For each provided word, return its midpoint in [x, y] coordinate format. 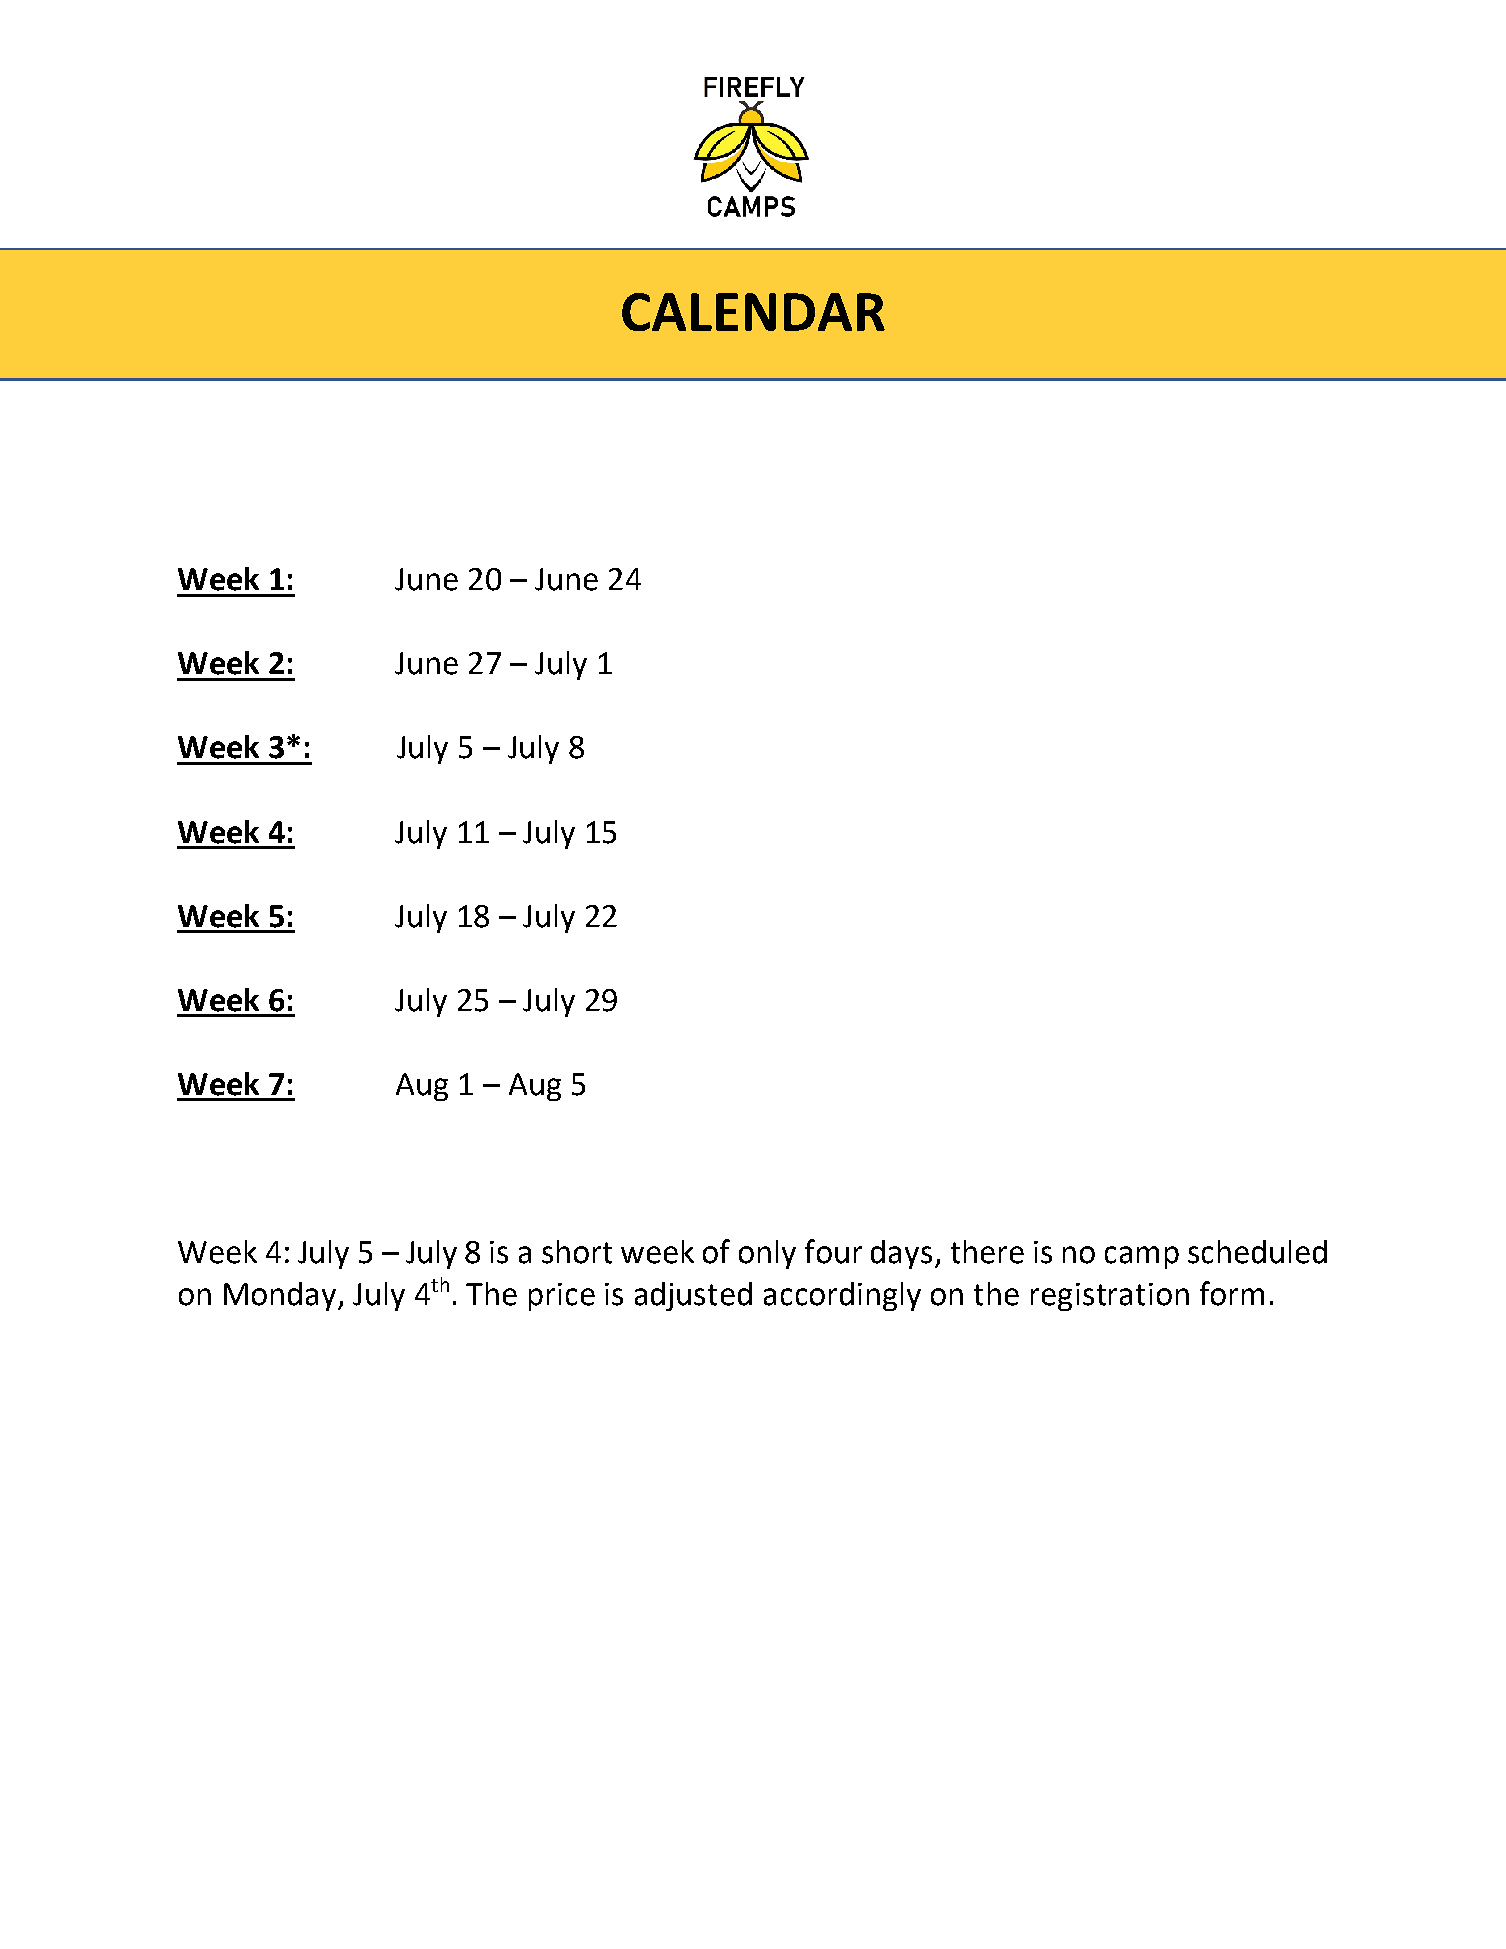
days [901, 1254]
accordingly [842, 1296]
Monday [281, 1296]
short [577, 1252]
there [987, 1252]
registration [1110, 1297]
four [833, 1251]
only [767, 1254]
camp [1142, 1257]
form [1232, 1293]
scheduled [1257, 1252]
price [562, 1297]
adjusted [693, 1296]
